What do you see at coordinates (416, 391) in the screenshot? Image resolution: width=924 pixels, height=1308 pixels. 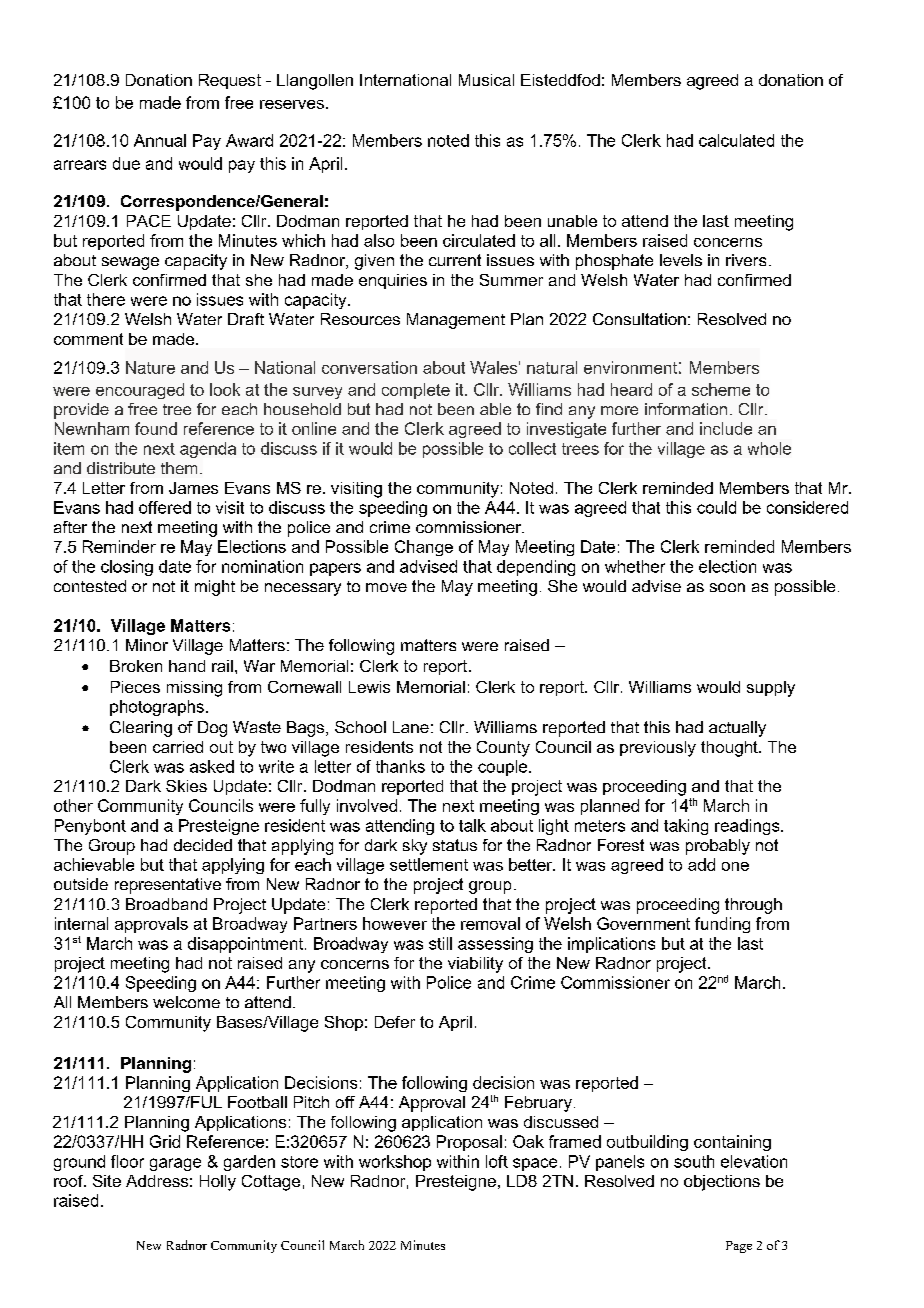 I see `complete` at bounding box center [416, 391].
